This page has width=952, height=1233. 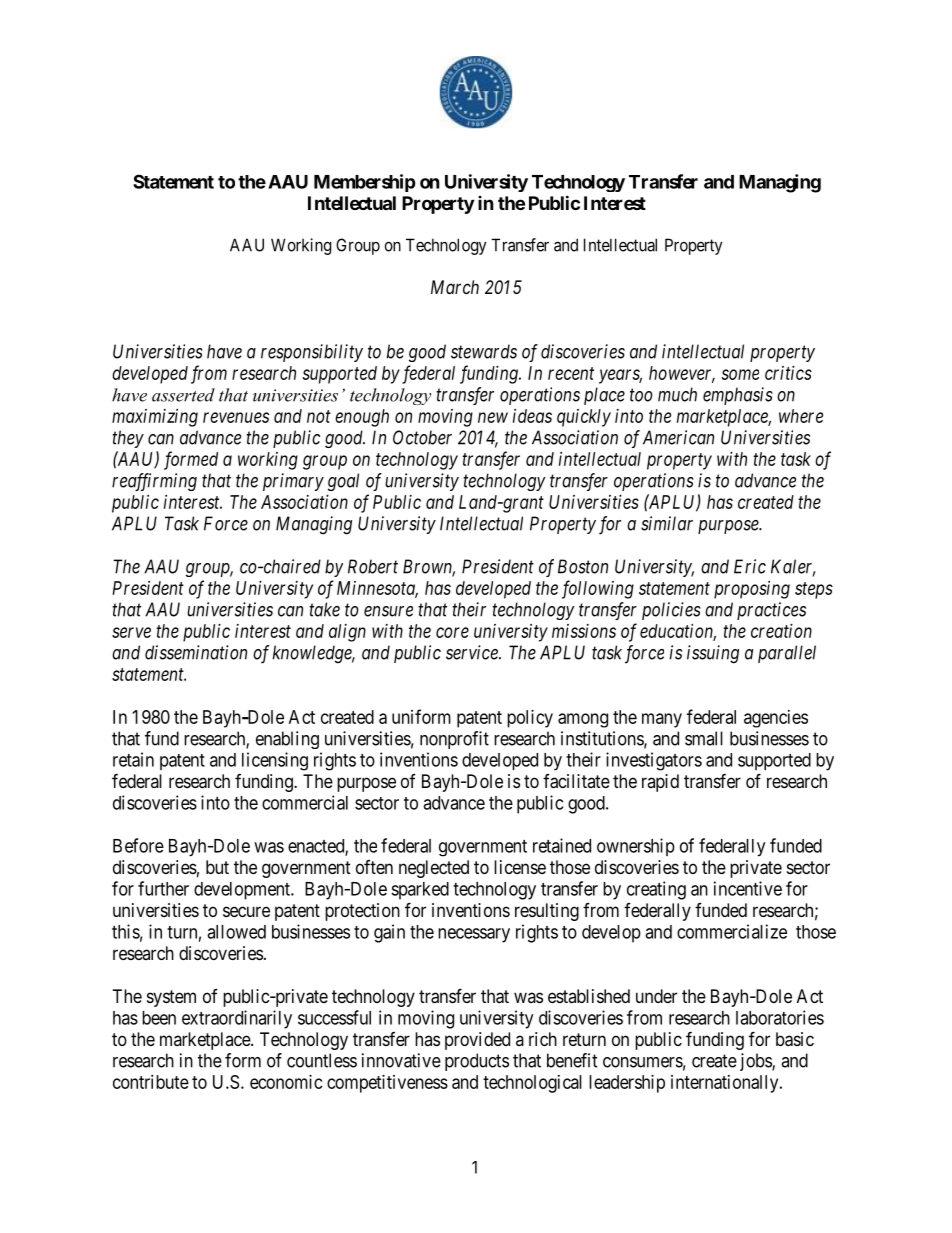 I want to click on October, so click(x=422, y=437).
